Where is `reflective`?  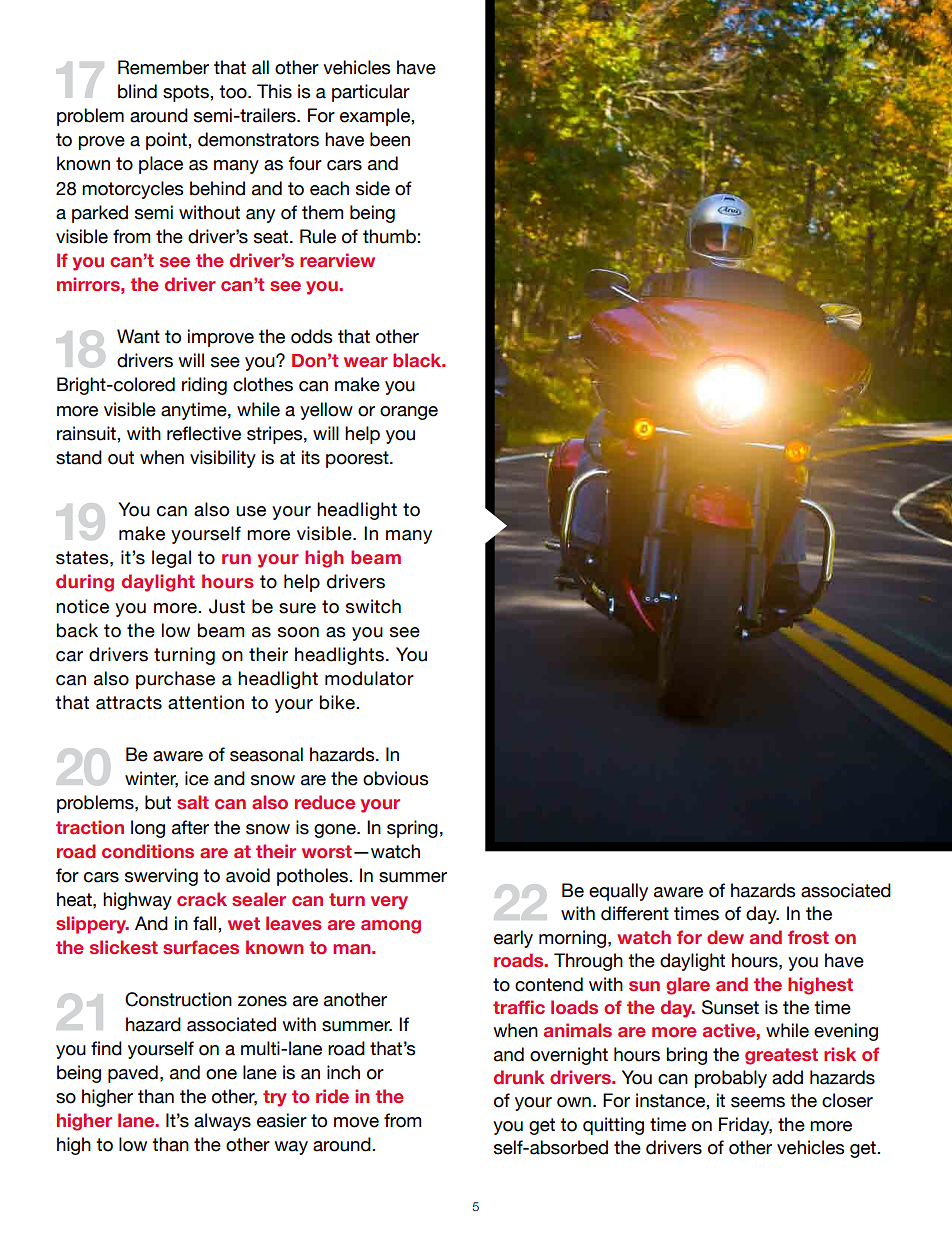
reflective is located at coordinates (204, 433).
